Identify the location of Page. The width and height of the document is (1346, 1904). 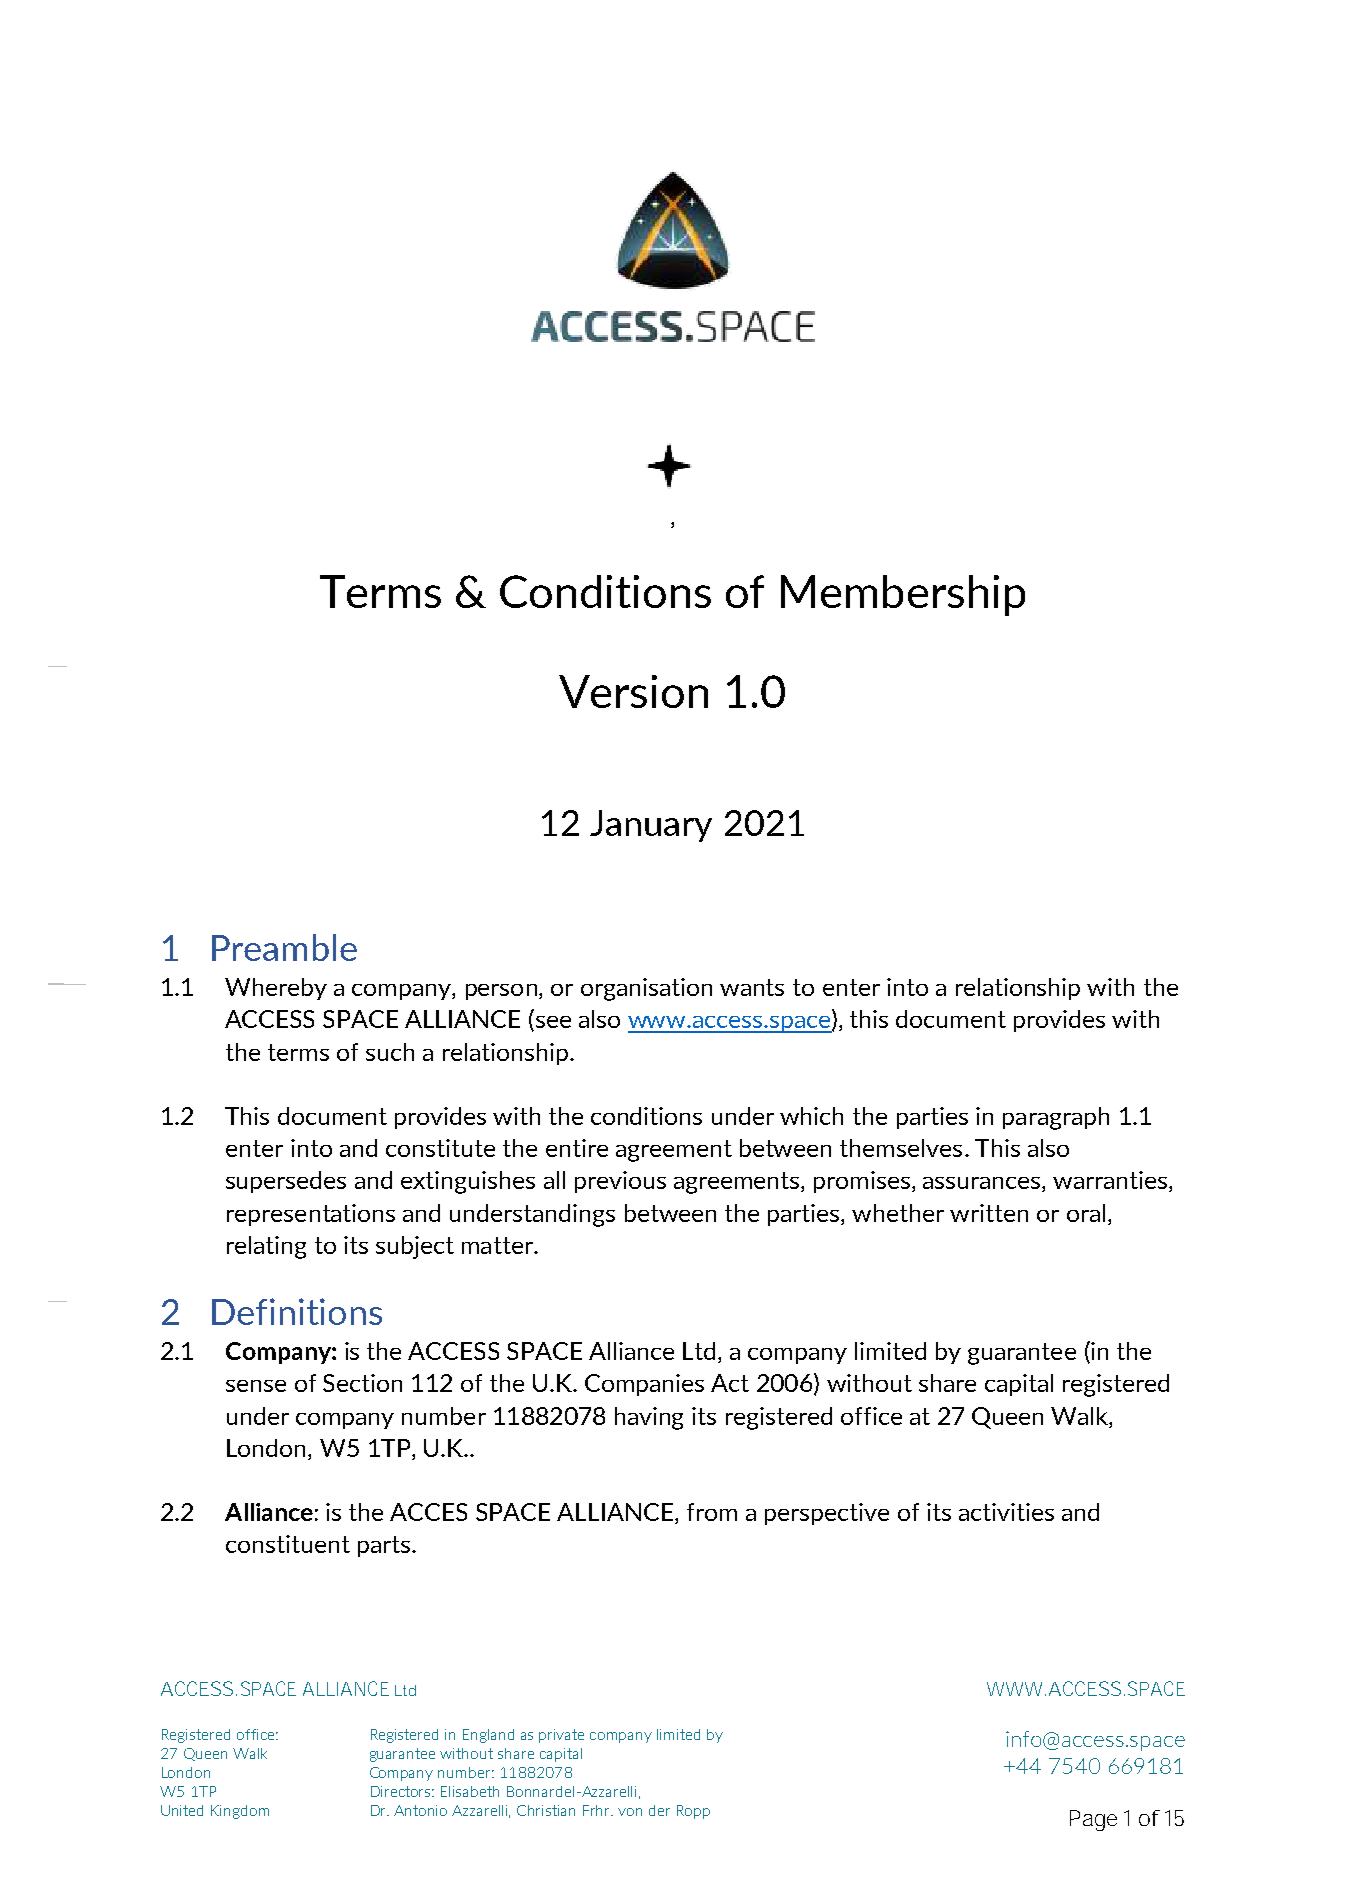
(1093, 1820).
